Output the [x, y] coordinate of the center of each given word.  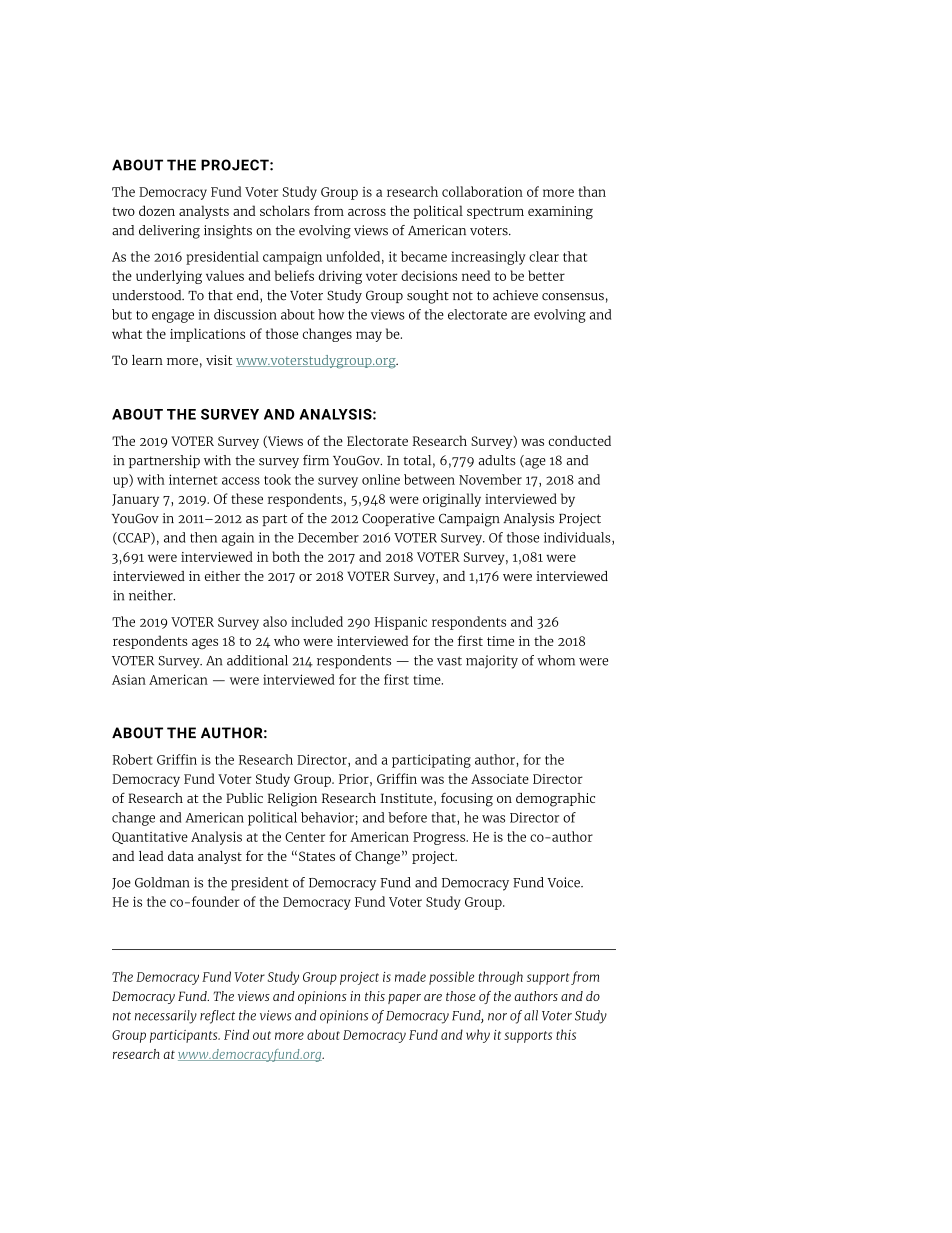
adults [497, 460]
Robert [133, 759]
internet [193, 479]
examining [560, 213]
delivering [169, 232]
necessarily [166, 1017]
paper [404, 999]
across [367, 212]
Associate [500, 779]
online [381, 479]
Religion [292, 800]
